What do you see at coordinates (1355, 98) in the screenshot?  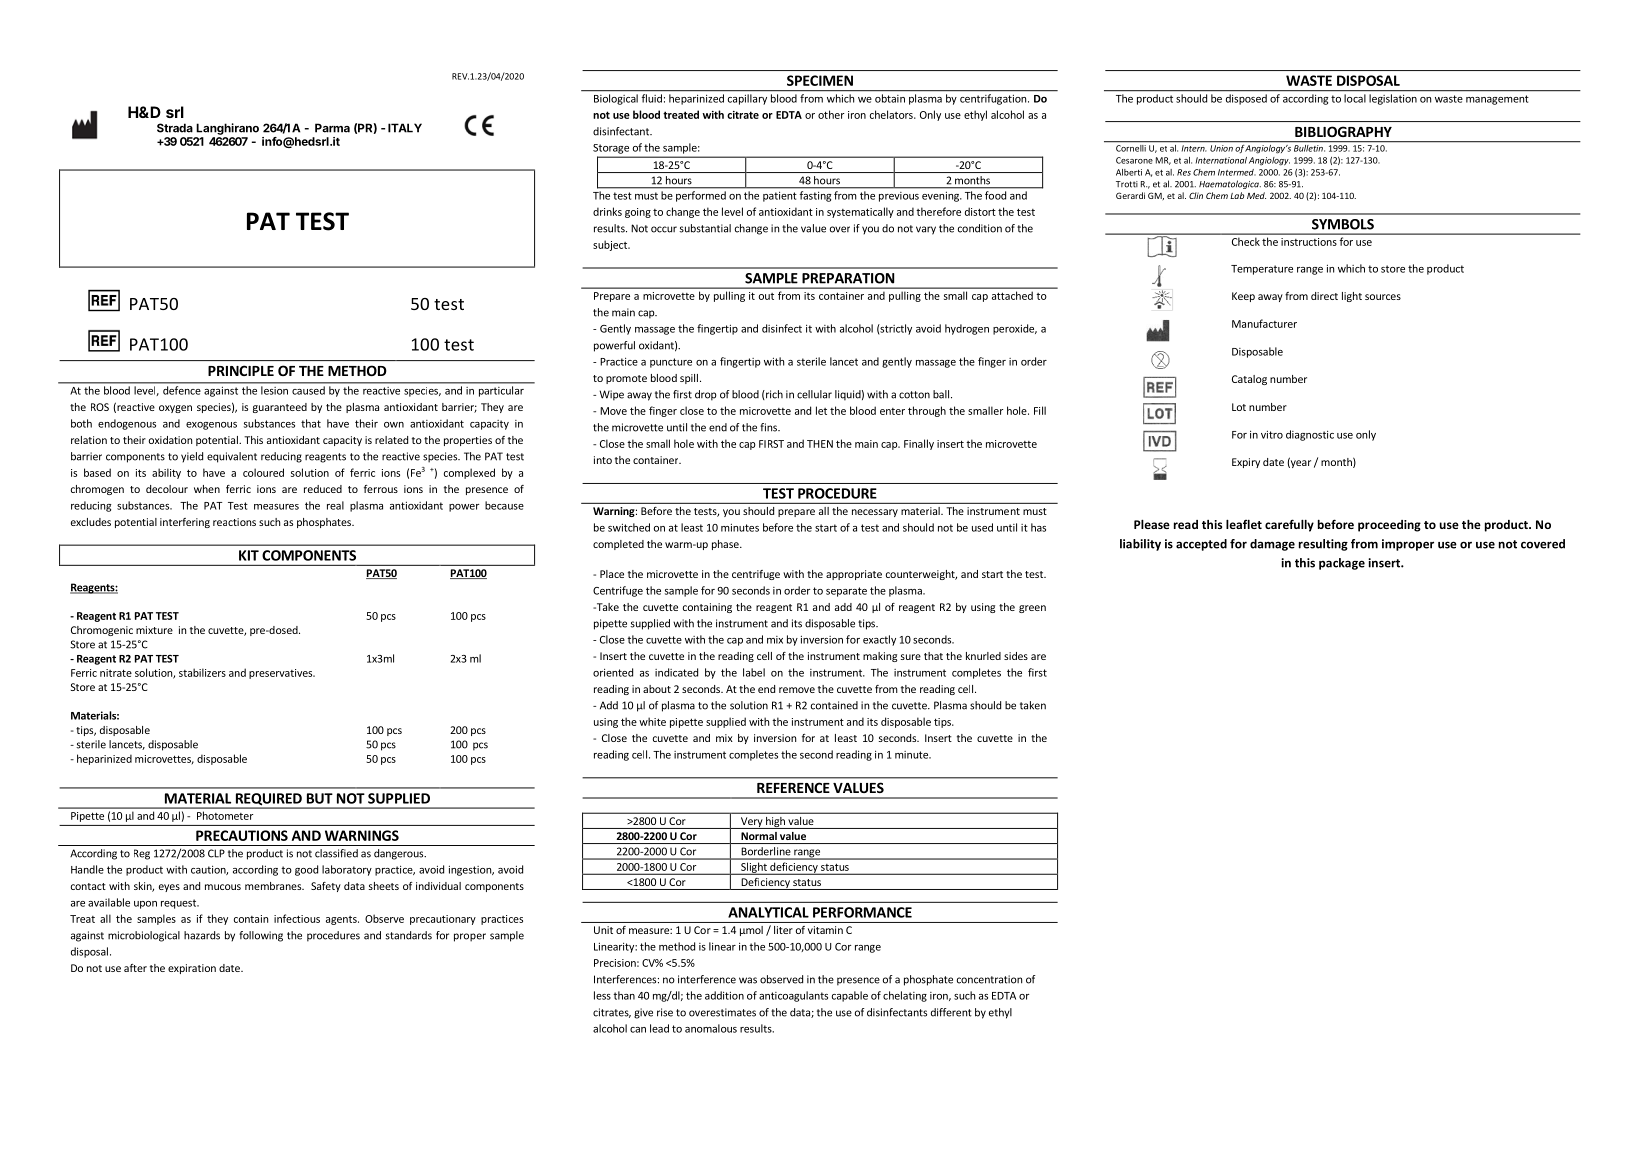 I see `local` at bounding box center [1355, 98].
